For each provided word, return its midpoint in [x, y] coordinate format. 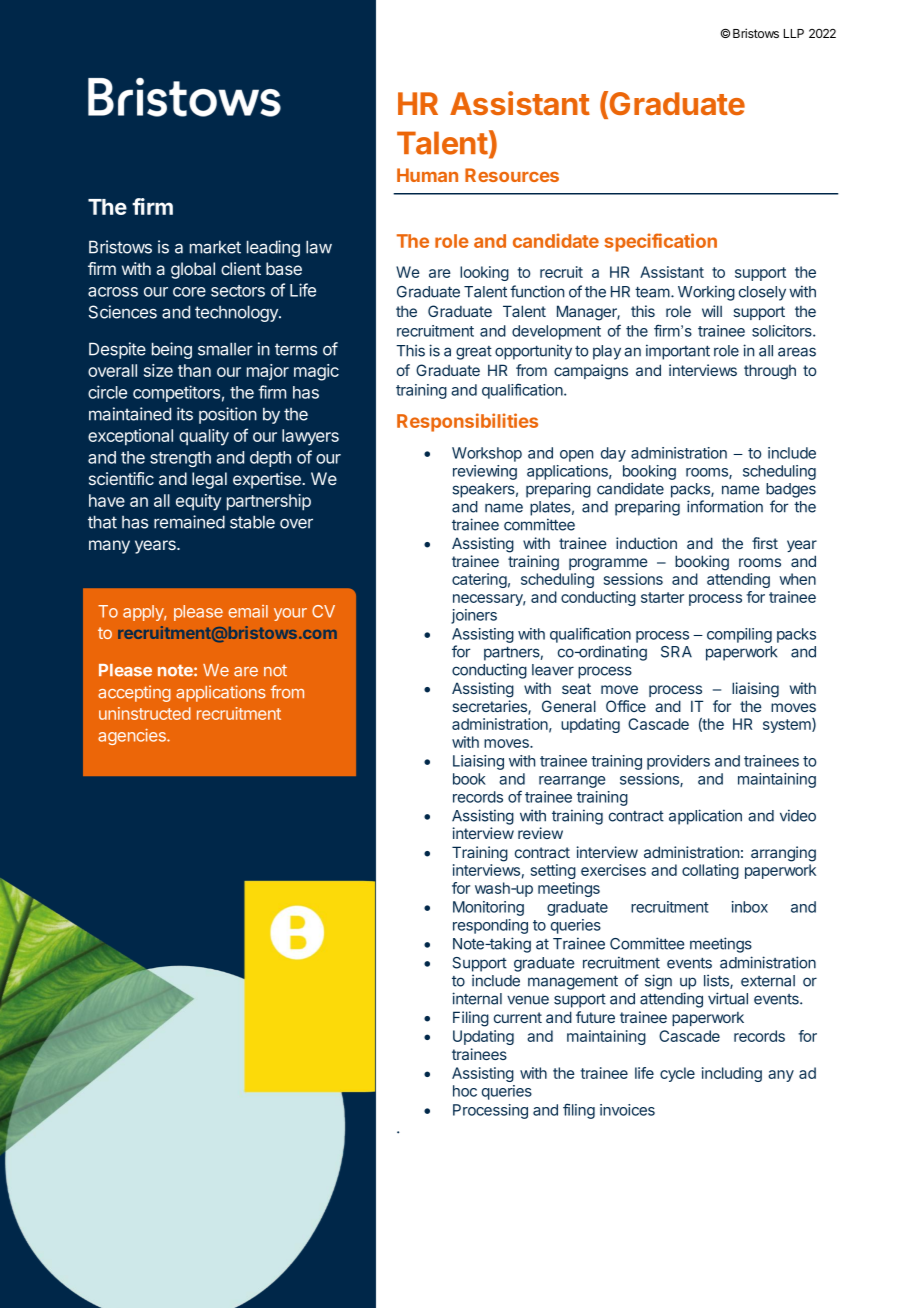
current [518, 1017]
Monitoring [488, 908]
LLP [794, 33]
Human [427, 175]
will [712, 311]
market [215, 247]
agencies [133, 737]
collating [710, 871]
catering [479, 580]
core [189, 292]
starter [662, 597]
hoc [465, 1091]
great [474, 353]
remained [189, 522]
